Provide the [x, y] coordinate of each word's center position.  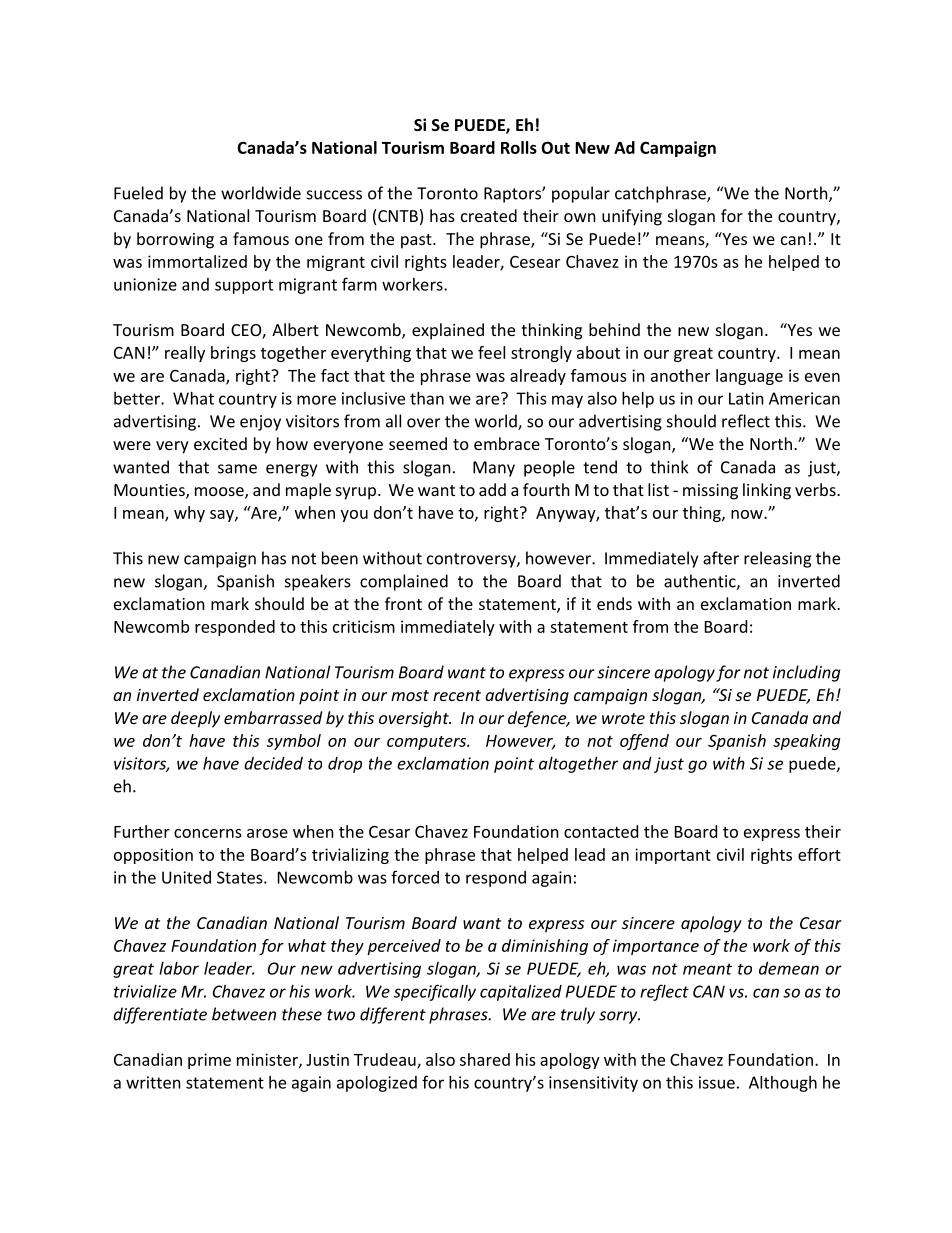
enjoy [260, 423]
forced [415, 877]
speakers [318, 582]
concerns [208, 833]
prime [209, 1061]
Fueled [138, 193]
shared [485, 1059]
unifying [632, 217]
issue [717, 1082]
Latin [746, 398]
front [403, 603]
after [721, 558]
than [427, 398]
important [673, 856]
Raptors [513, 195]
